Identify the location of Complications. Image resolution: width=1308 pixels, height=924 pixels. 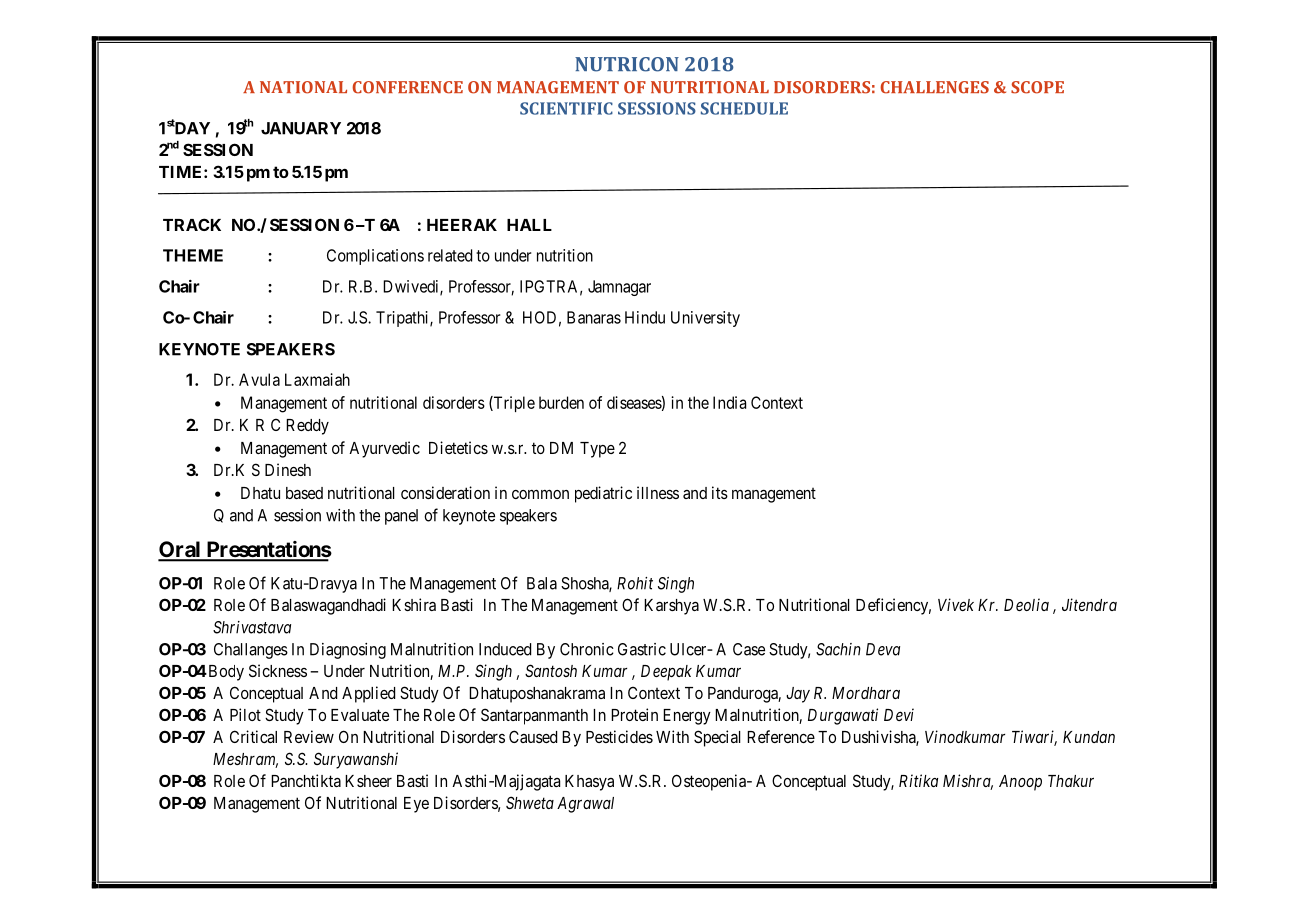
(375, 257).
